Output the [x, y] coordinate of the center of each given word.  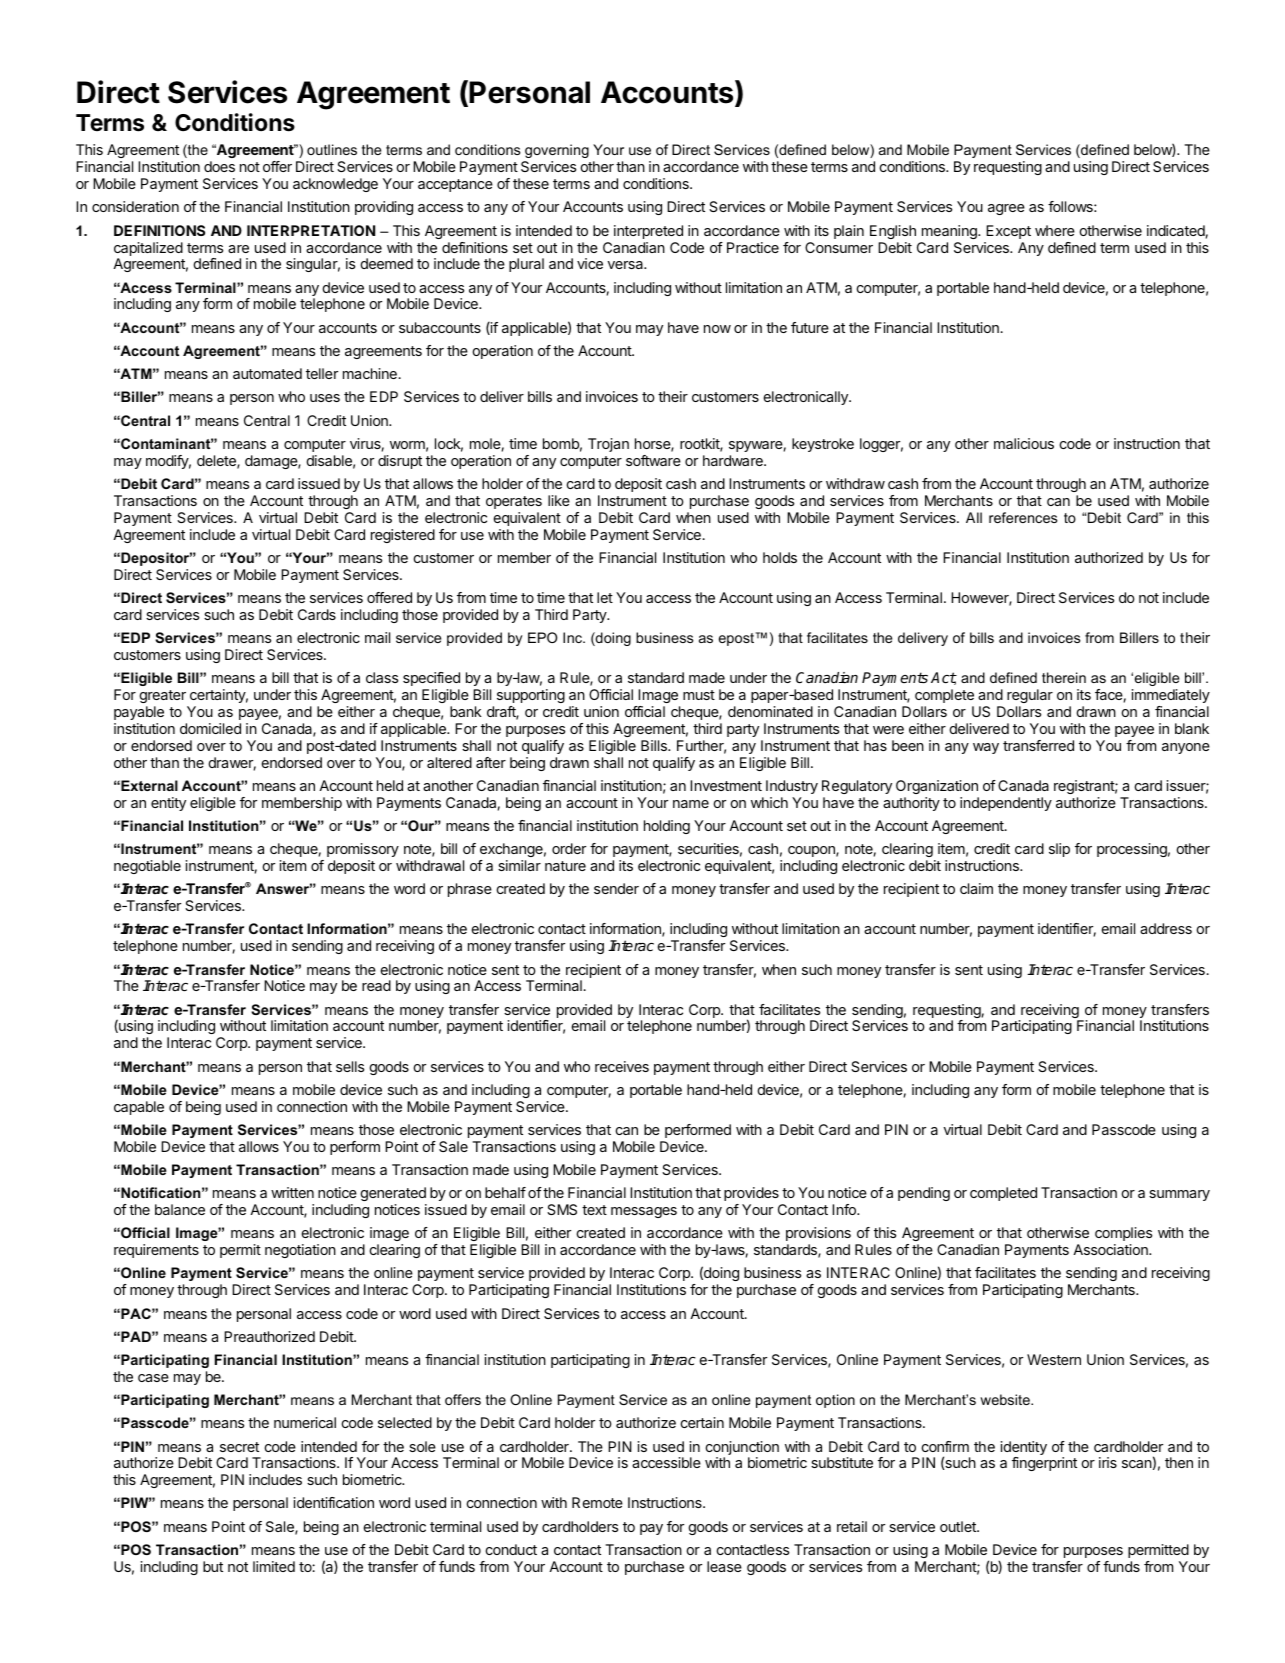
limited [274, 1566]
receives [622, 1066]
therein [1064, 677]
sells [350, 1066]
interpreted [648, 232]
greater [163, 696]
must [699, 695]
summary [1179, 1195]
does [219, 166]
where [1055, 230]
